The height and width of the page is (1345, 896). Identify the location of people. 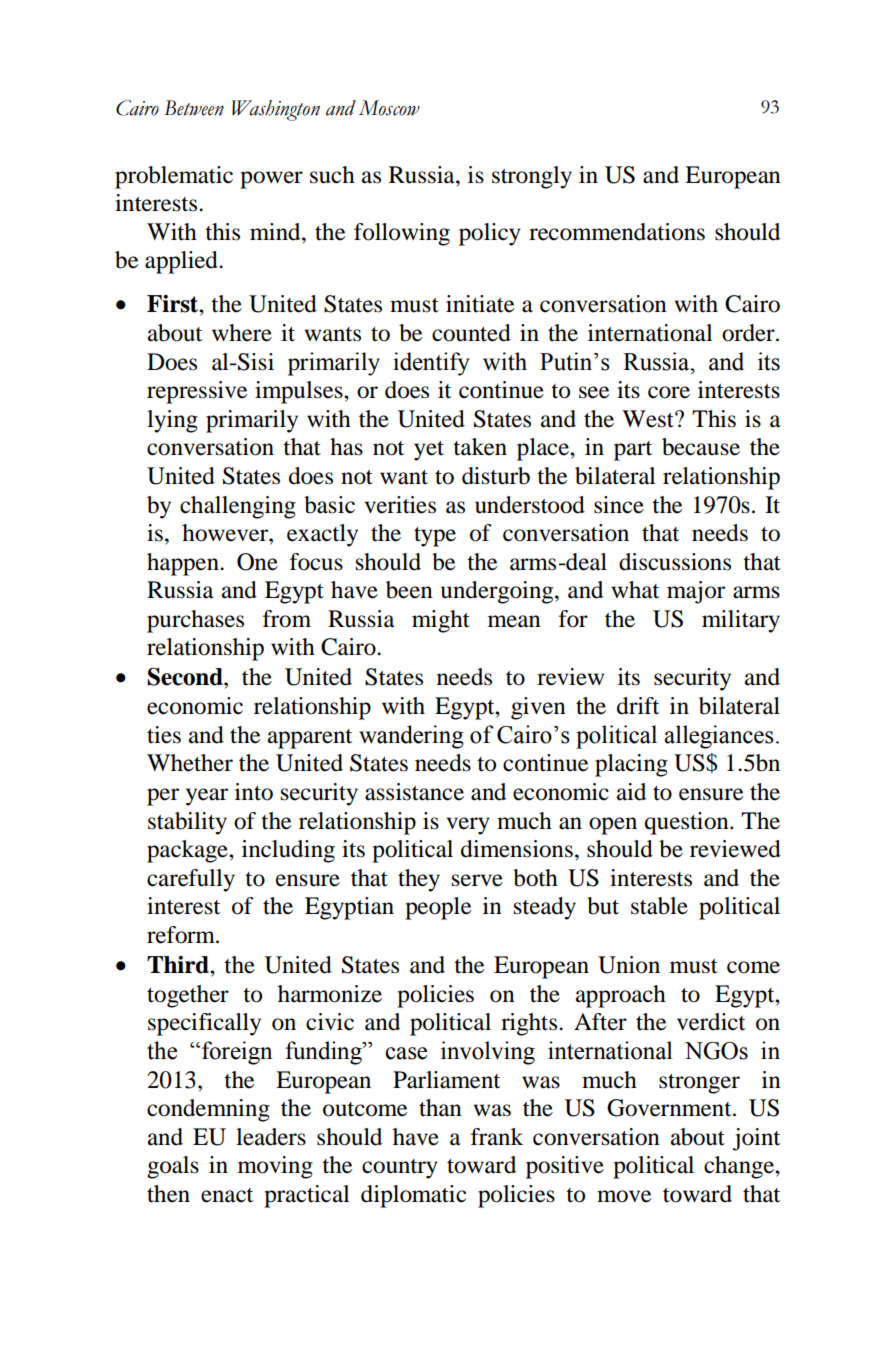
(438, 908).
